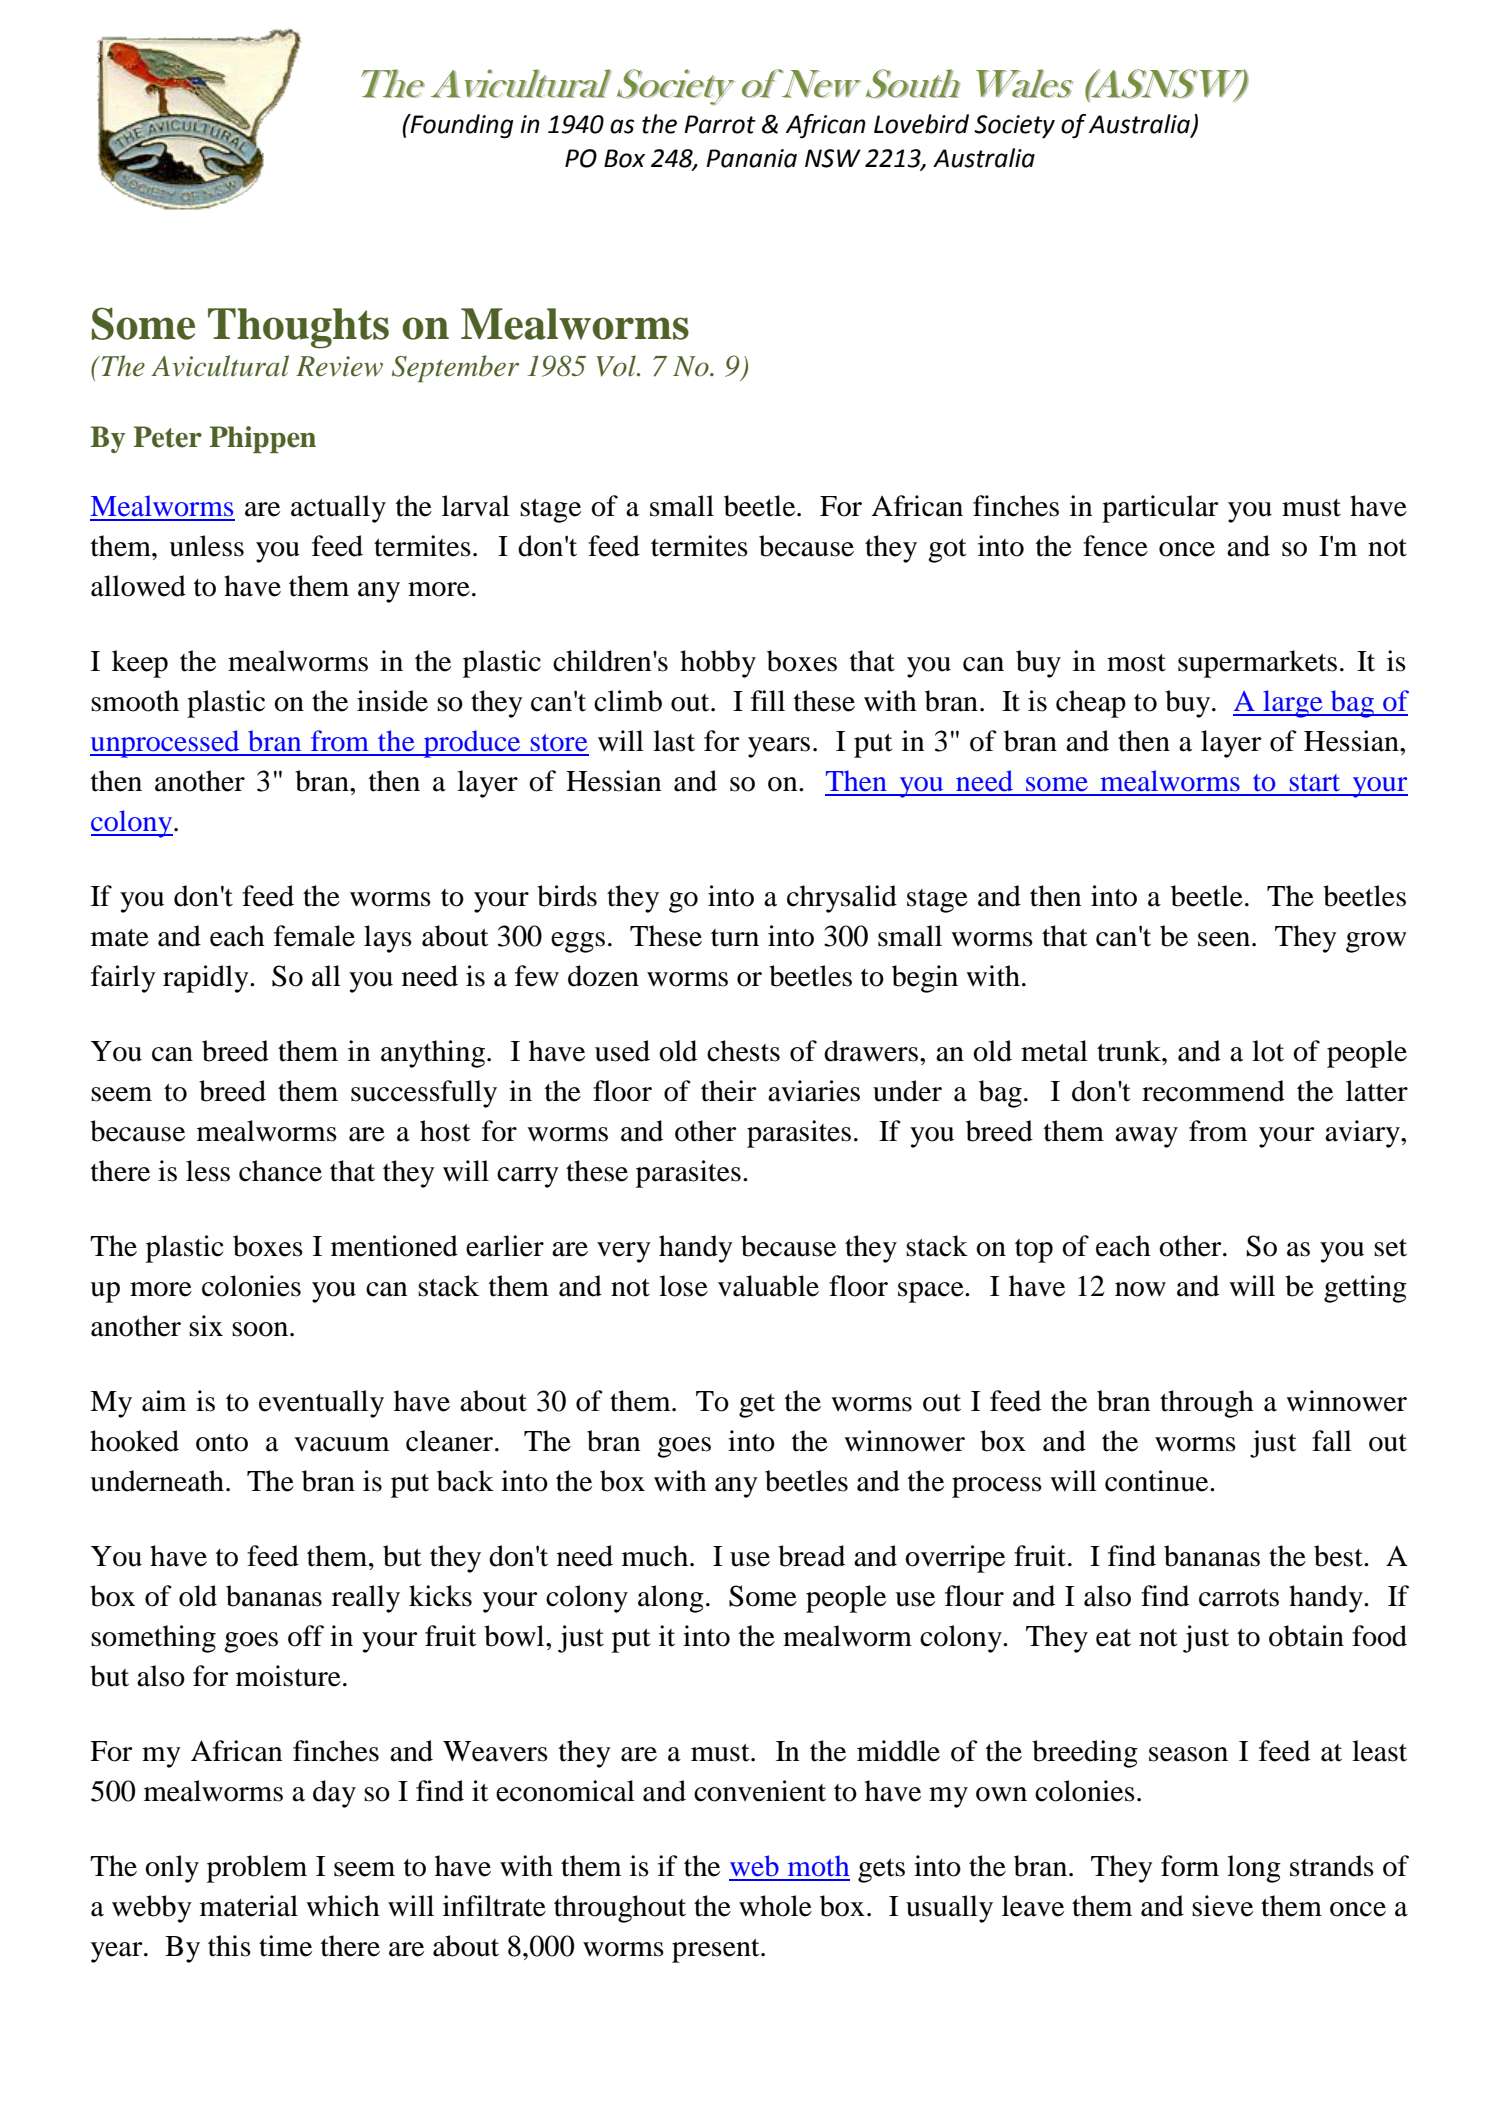  What do you see at coordinates (921, 124) in the document?
I see `Lovebird` at bounding box center [921, 124].
